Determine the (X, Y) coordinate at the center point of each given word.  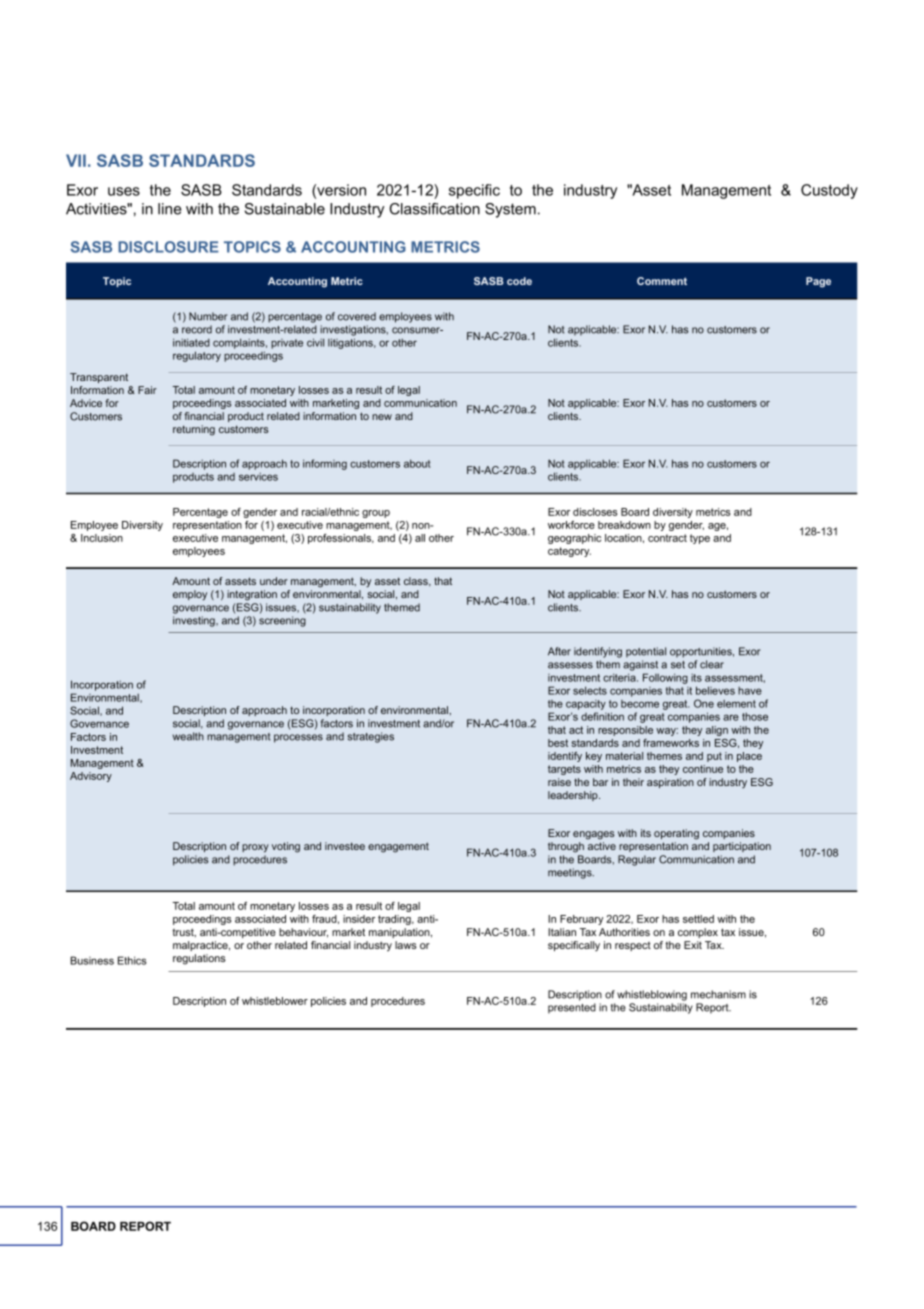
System (510, 210)
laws (406, 945)
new (382, 417)
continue (703, 769)
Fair (147, 390)
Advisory (91, 777)
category (569, 552)
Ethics (132, 960)
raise (559, 782)
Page (818, 282)
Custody (829, 191)
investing (195, 621)
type (700, 539)
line (170, 209)
